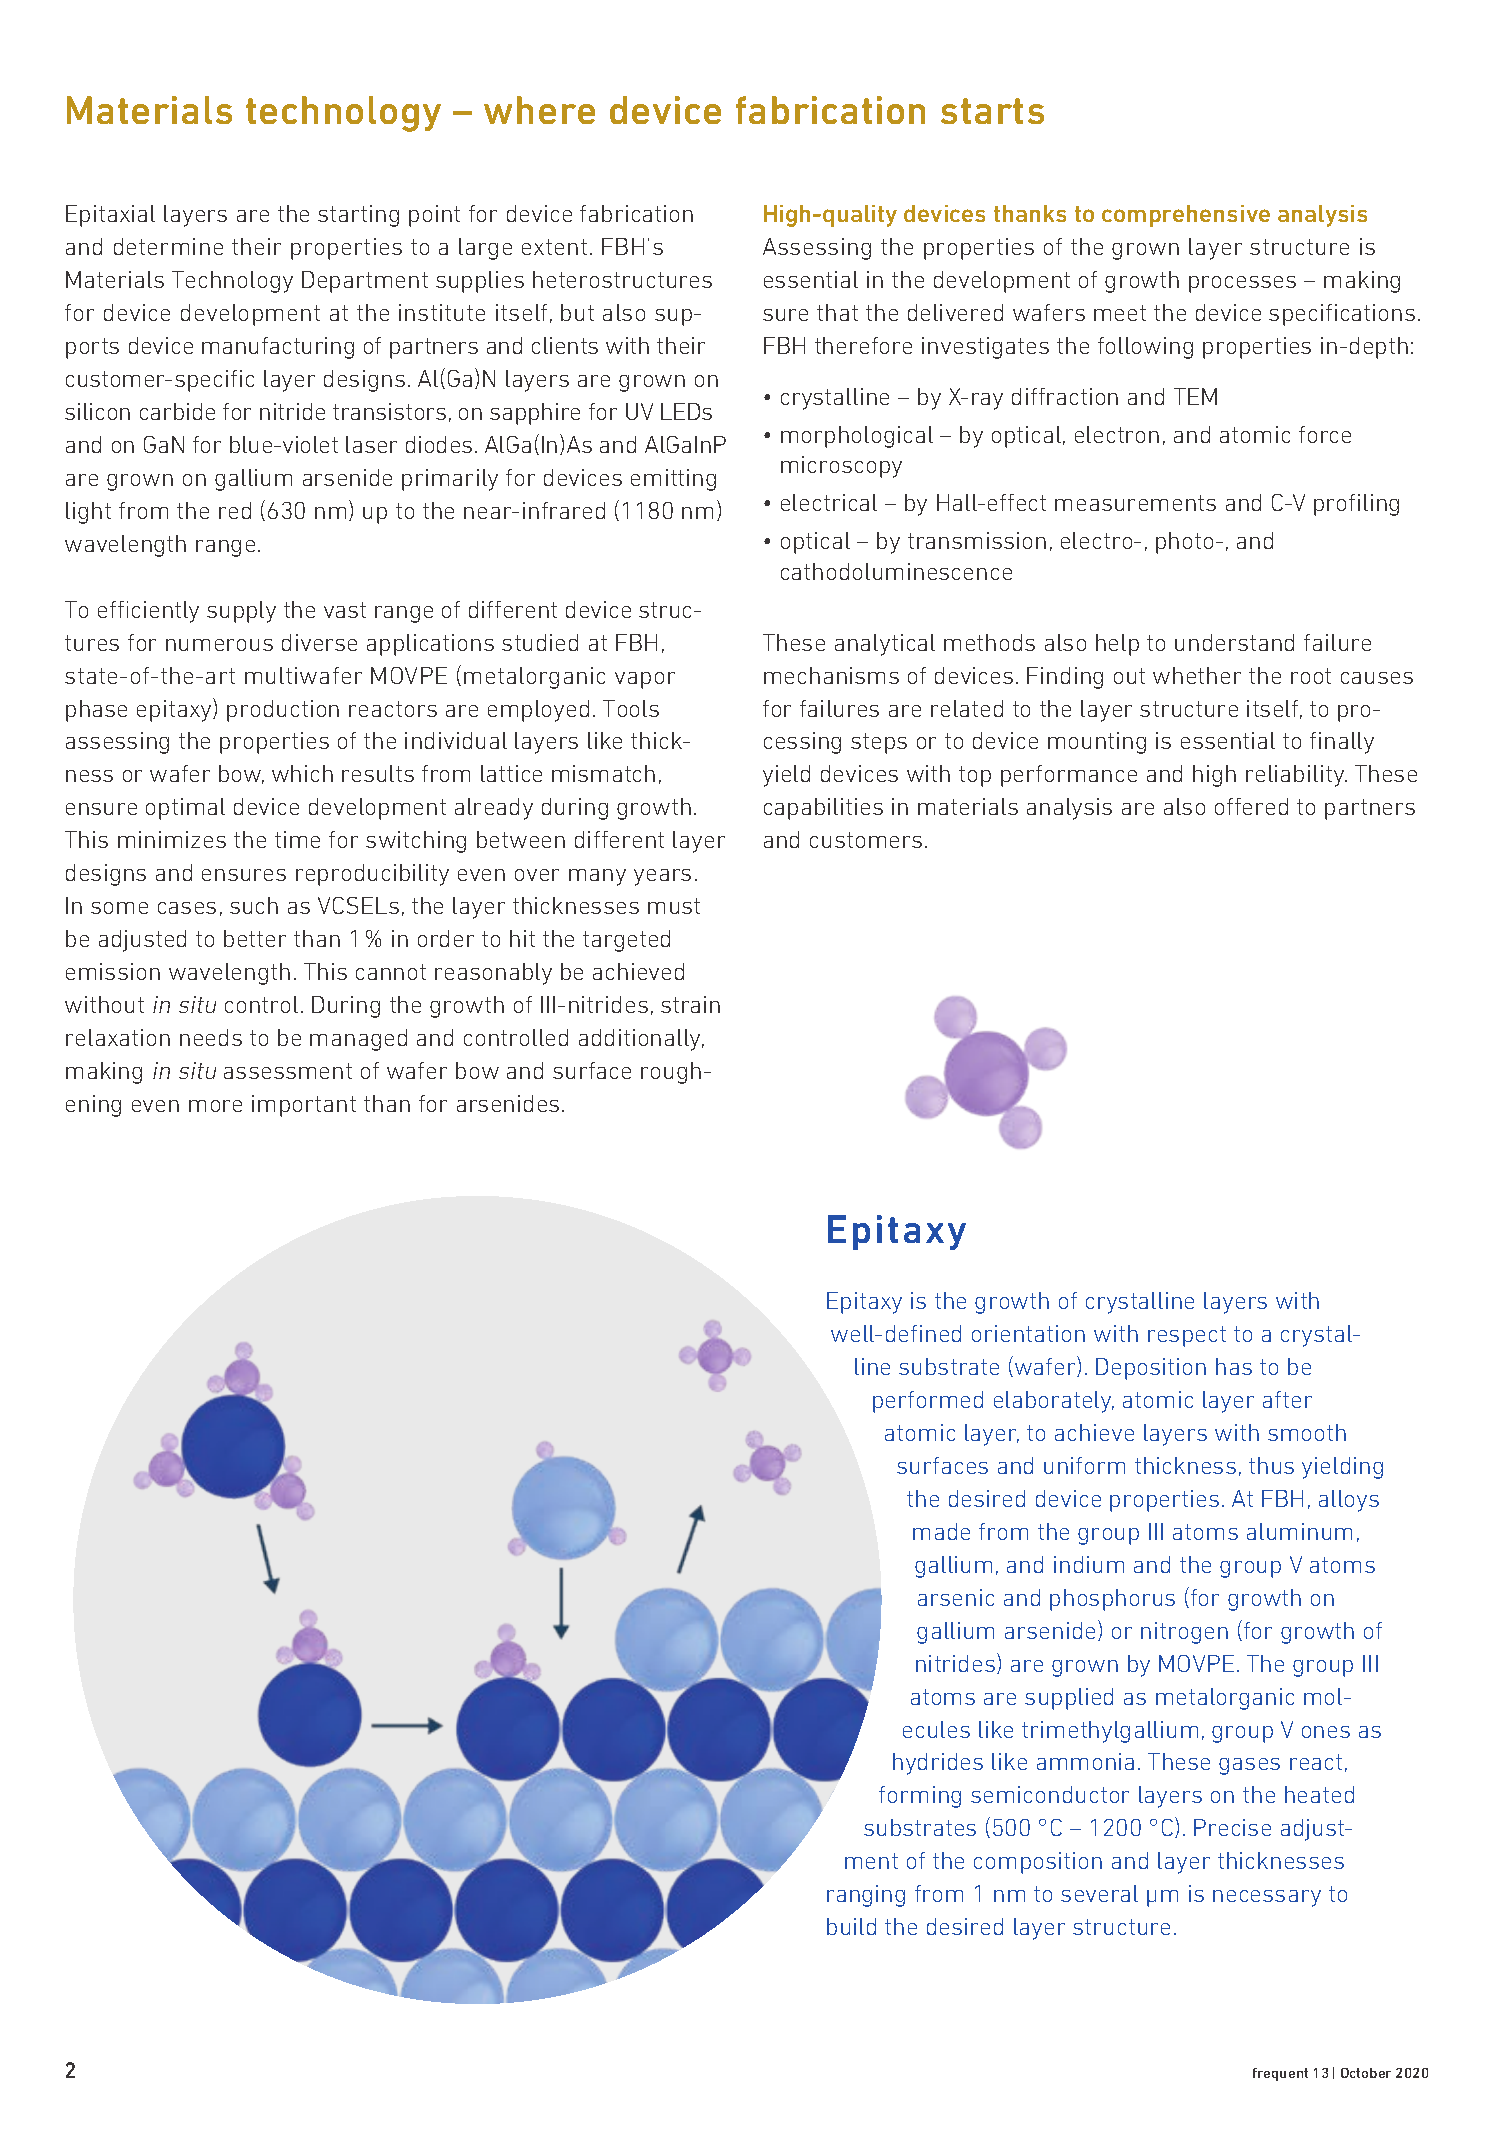 The width and height of the document is (1494, 2133). What do you see at coordinates (1280, 2074) in the document?
I see `frequent` at bounding box center [1280, 2074].
